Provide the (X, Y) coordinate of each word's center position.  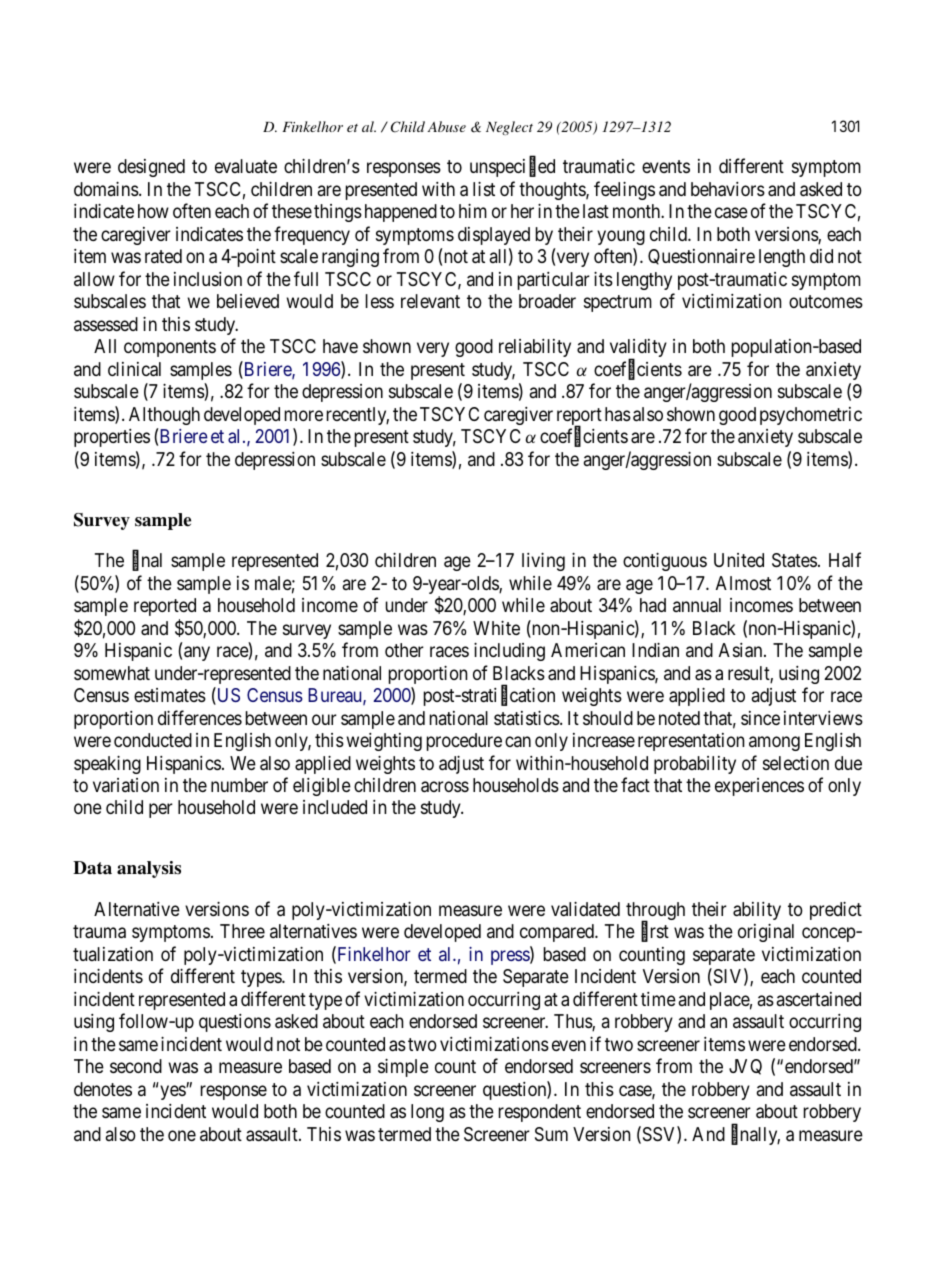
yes (173, 1092)
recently (358, 416)
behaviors (728, 189)
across (445, 787)
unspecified (512, 168)
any (197, 653)
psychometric (811, 416)
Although (164, 416)
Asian (742, 650)
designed (151, 168)
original (766, 933)
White (496, 628)
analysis (149, 869)
